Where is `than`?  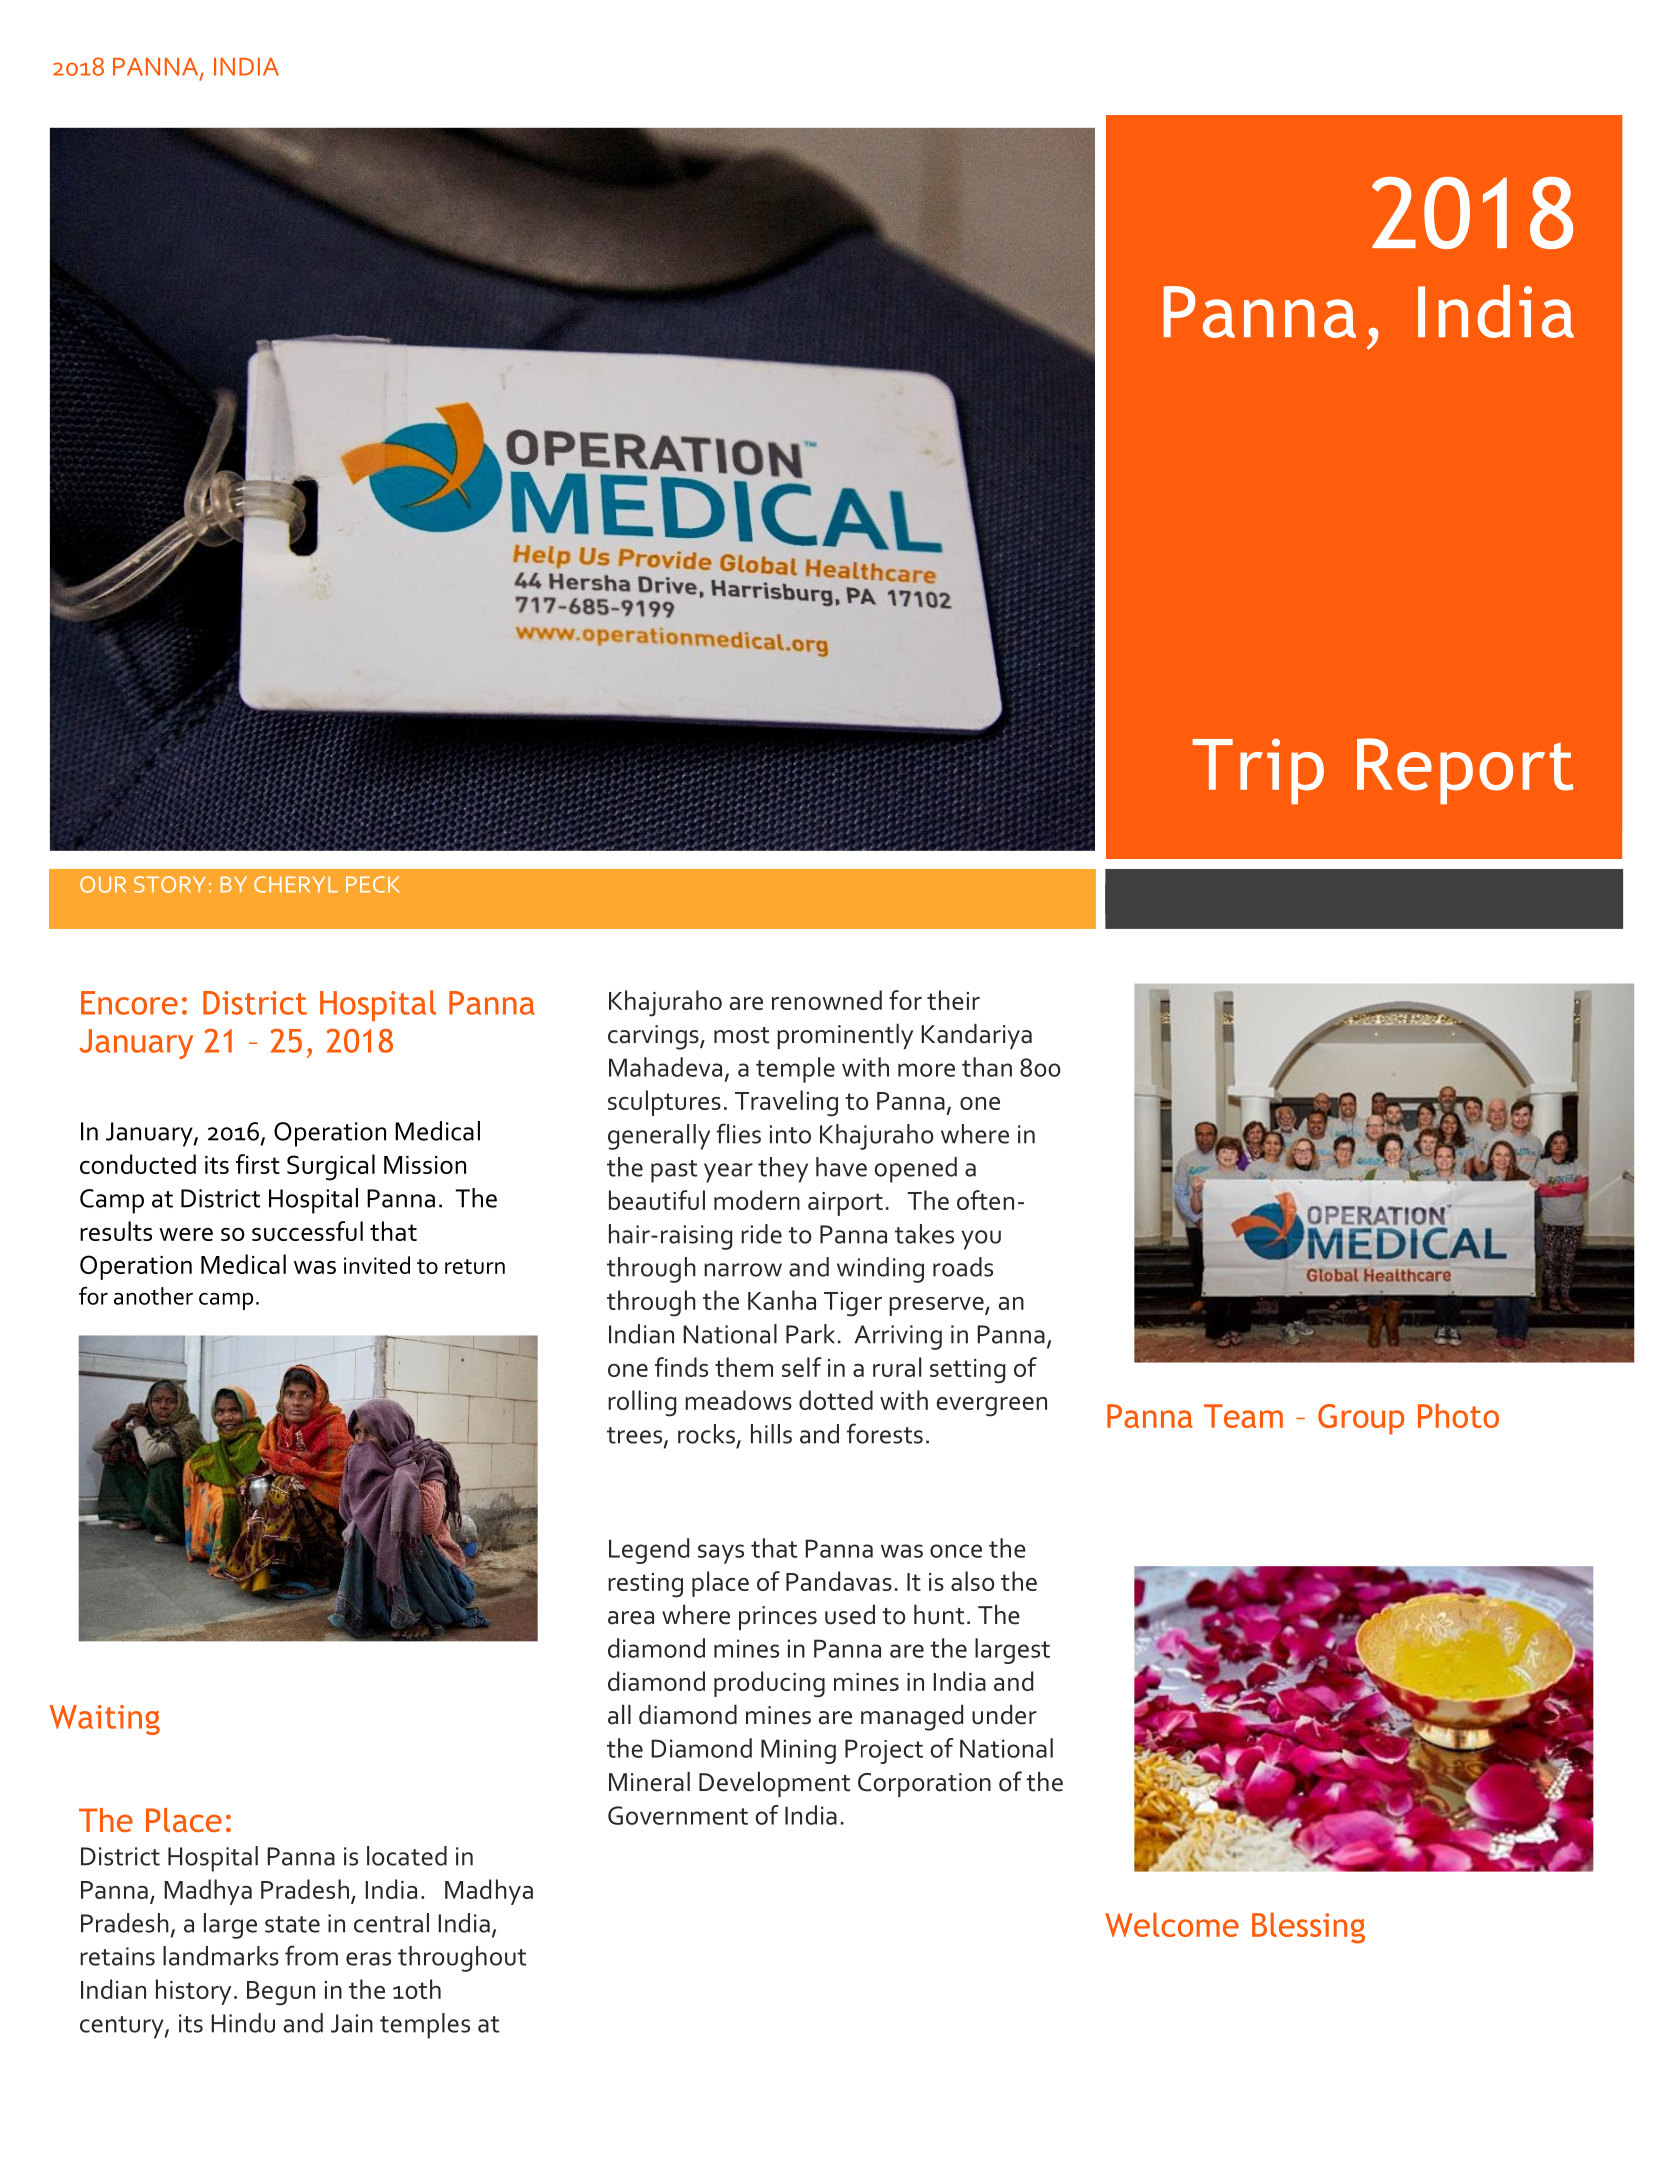
than is located at coordinates (987, 1067).
